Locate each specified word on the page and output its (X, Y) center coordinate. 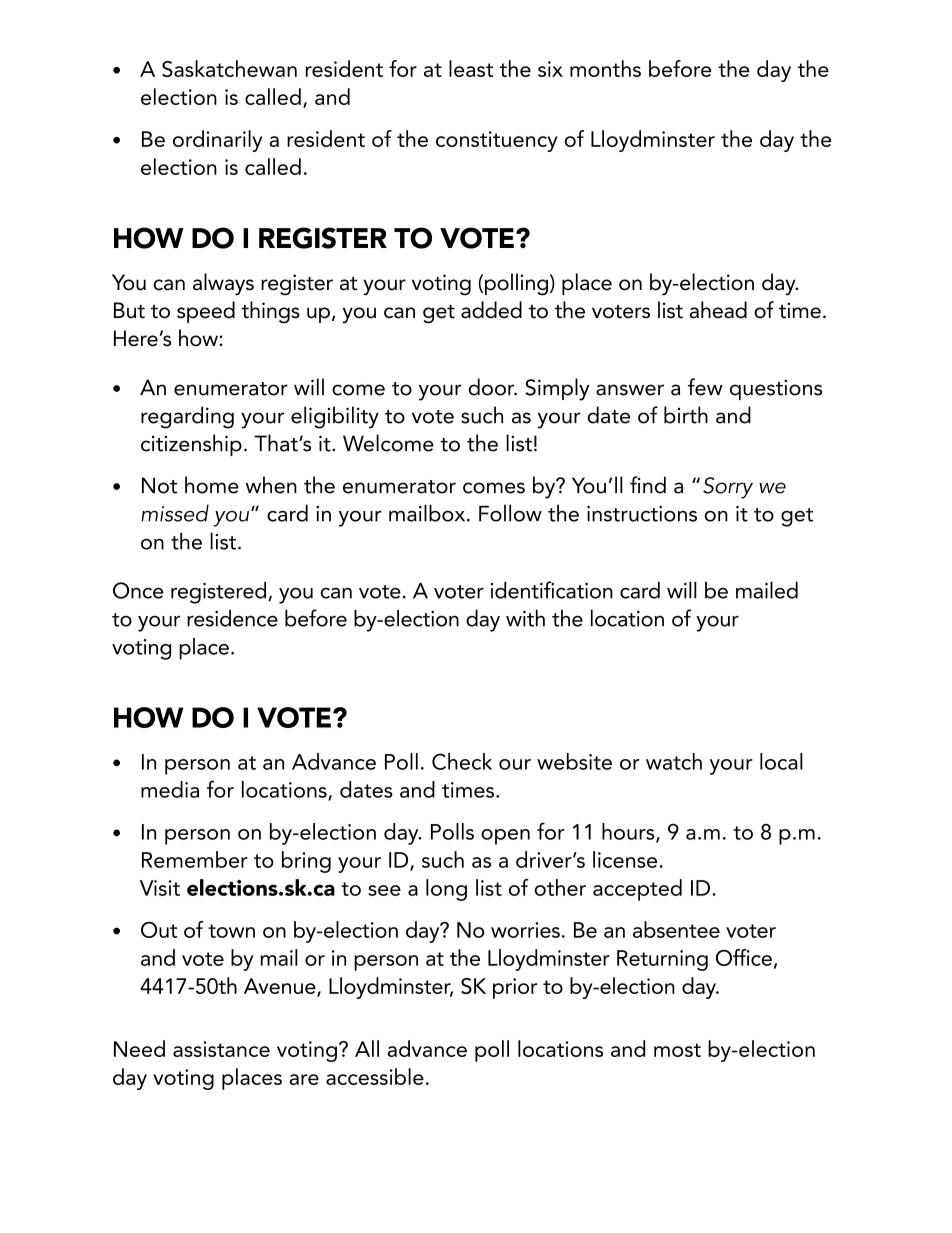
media (170, 789)
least (471, 68)
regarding (187, 417)
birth (686, 415)
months (605, 68)
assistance (221, 1049)
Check (462, 761)
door (493, 387)
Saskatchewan (229, 68)
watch (674, 761)
